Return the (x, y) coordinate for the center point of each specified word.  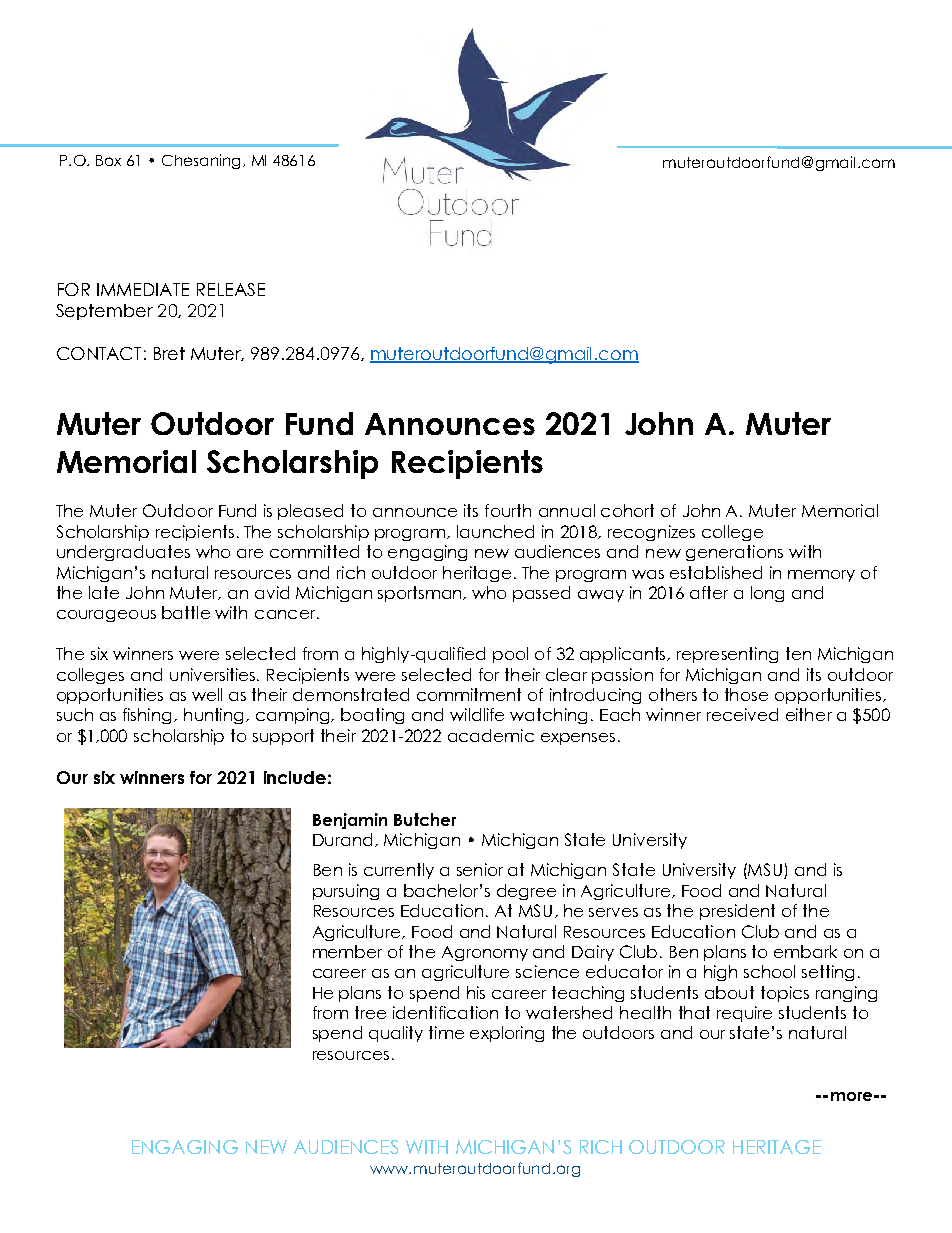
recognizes (651, 533)
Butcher (425, 819)
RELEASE (231, 289)
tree (370, 1012)
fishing (149, 716)
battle (186, 612)
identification (445, 1012)
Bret (169, 353)
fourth (508, 510)
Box (108, 160)
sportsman (421, 594)
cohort (627, 510)
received (742, 714)
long (767, 594)
